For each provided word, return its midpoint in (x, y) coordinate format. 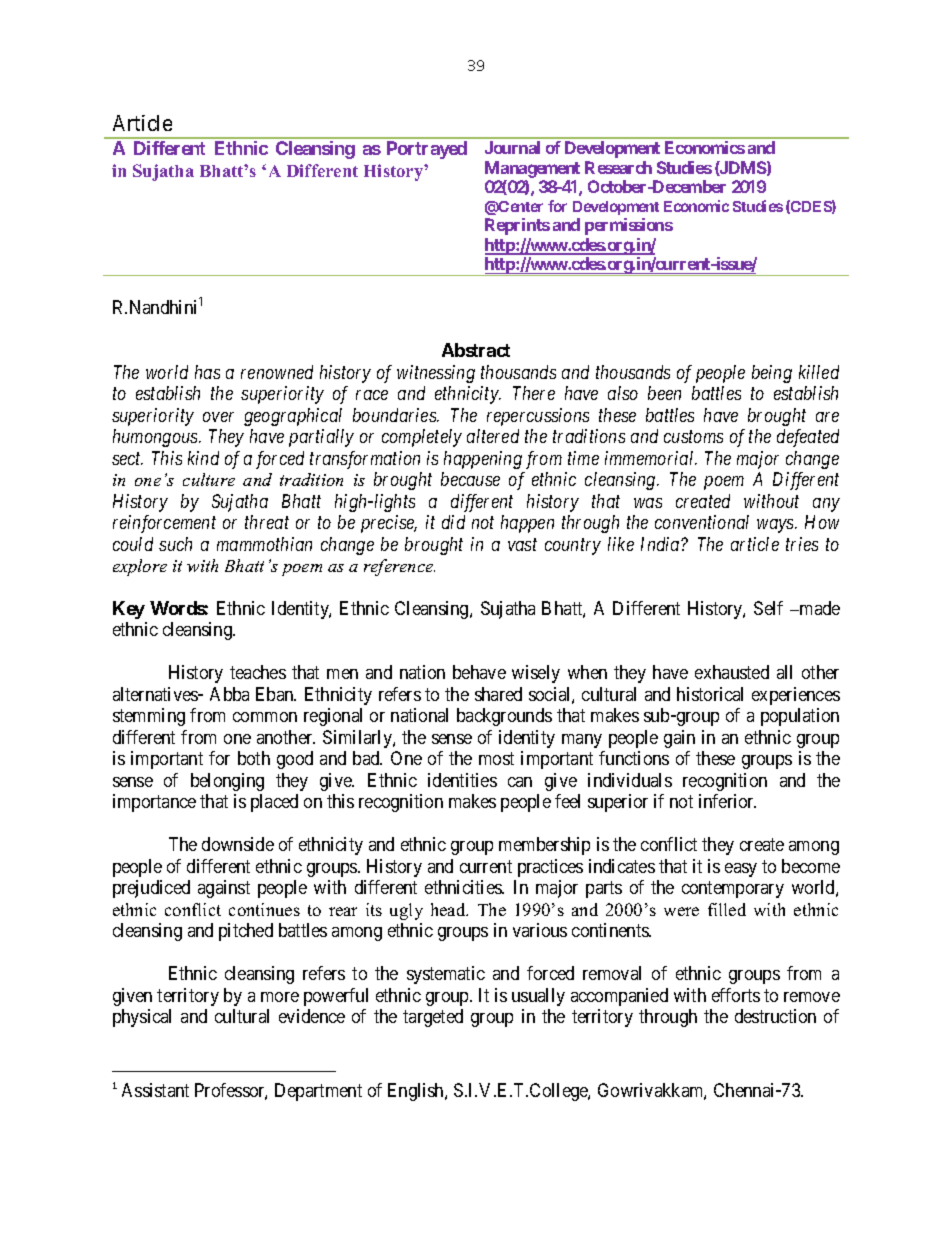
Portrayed (427, 150)
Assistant (155, 1090)
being (772, 374)
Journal (512, 147)
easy (741, 870)
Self (768, 608)
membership (544, 846)
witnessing (436, 374)
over (218, 417)
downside (238, 844)
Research (618, 167)
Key (129, 610)
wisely (536, 674)
